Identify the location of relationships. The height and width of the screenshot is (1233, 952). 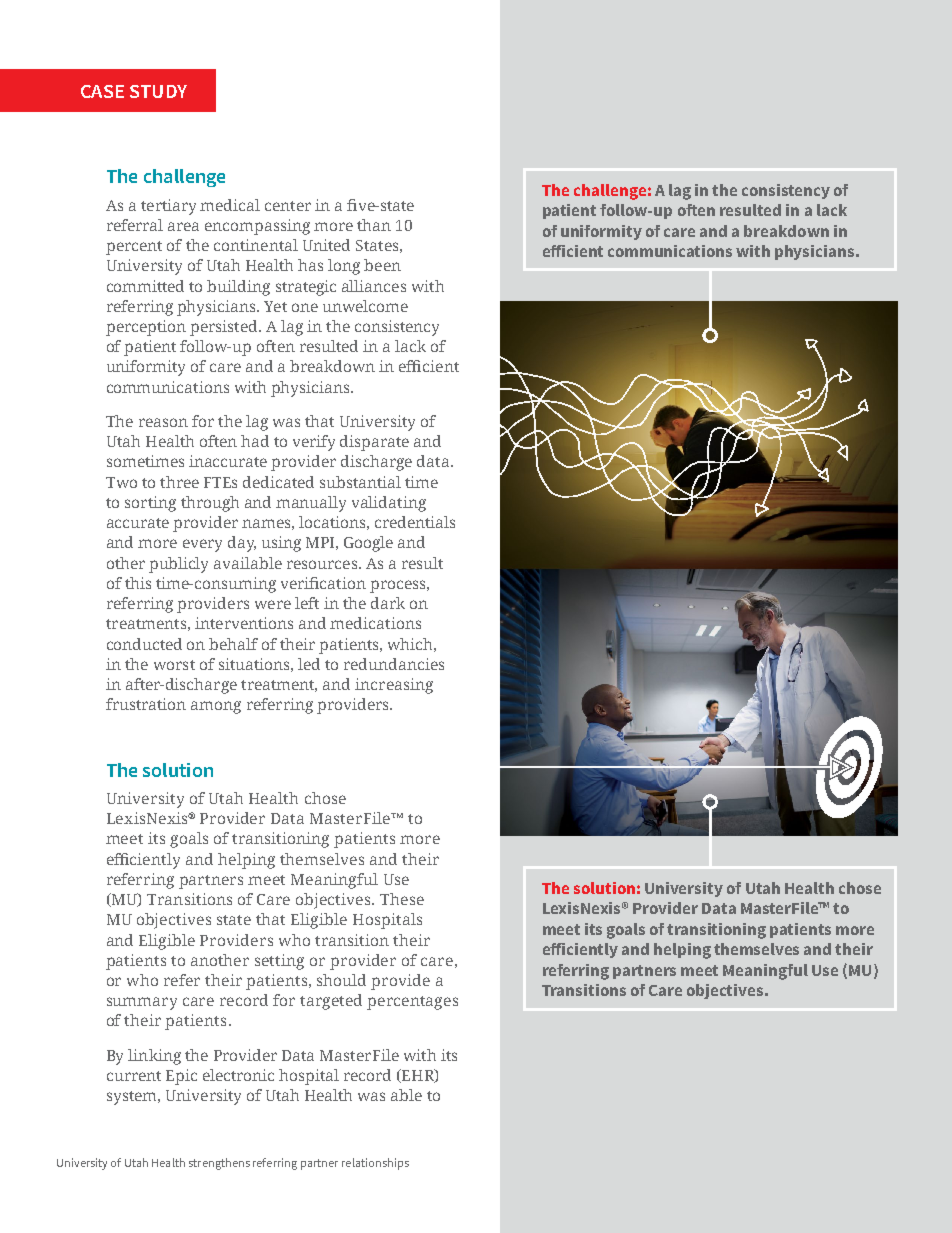
(375, 1164).
